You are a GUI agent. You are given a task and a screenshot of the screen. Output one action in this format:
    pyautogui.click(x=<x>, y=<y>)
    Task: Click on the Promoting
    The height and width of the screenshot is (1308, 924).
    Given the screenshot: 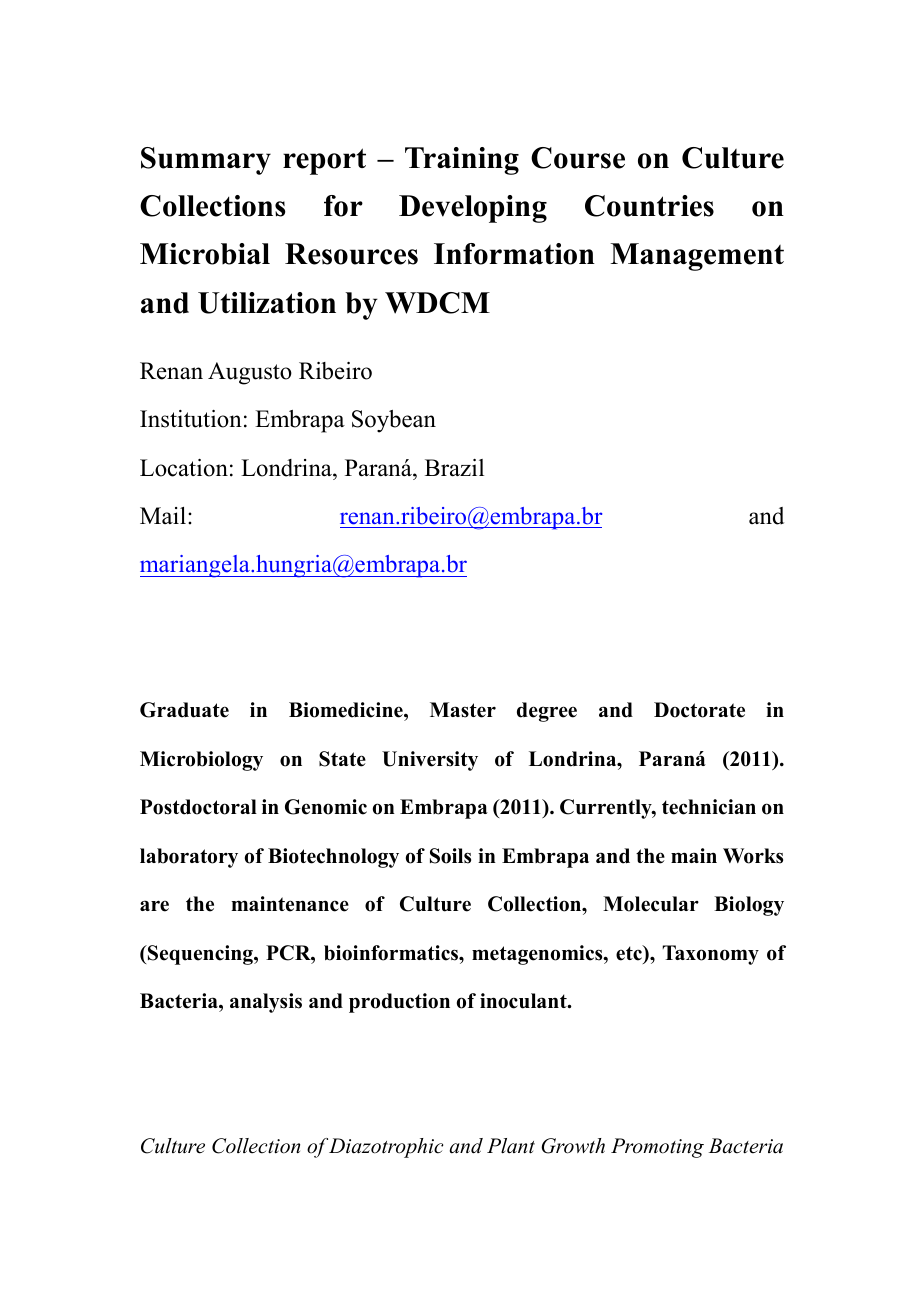 What is the action you would take?
    pyautogui.click(x=657, y=1148)
